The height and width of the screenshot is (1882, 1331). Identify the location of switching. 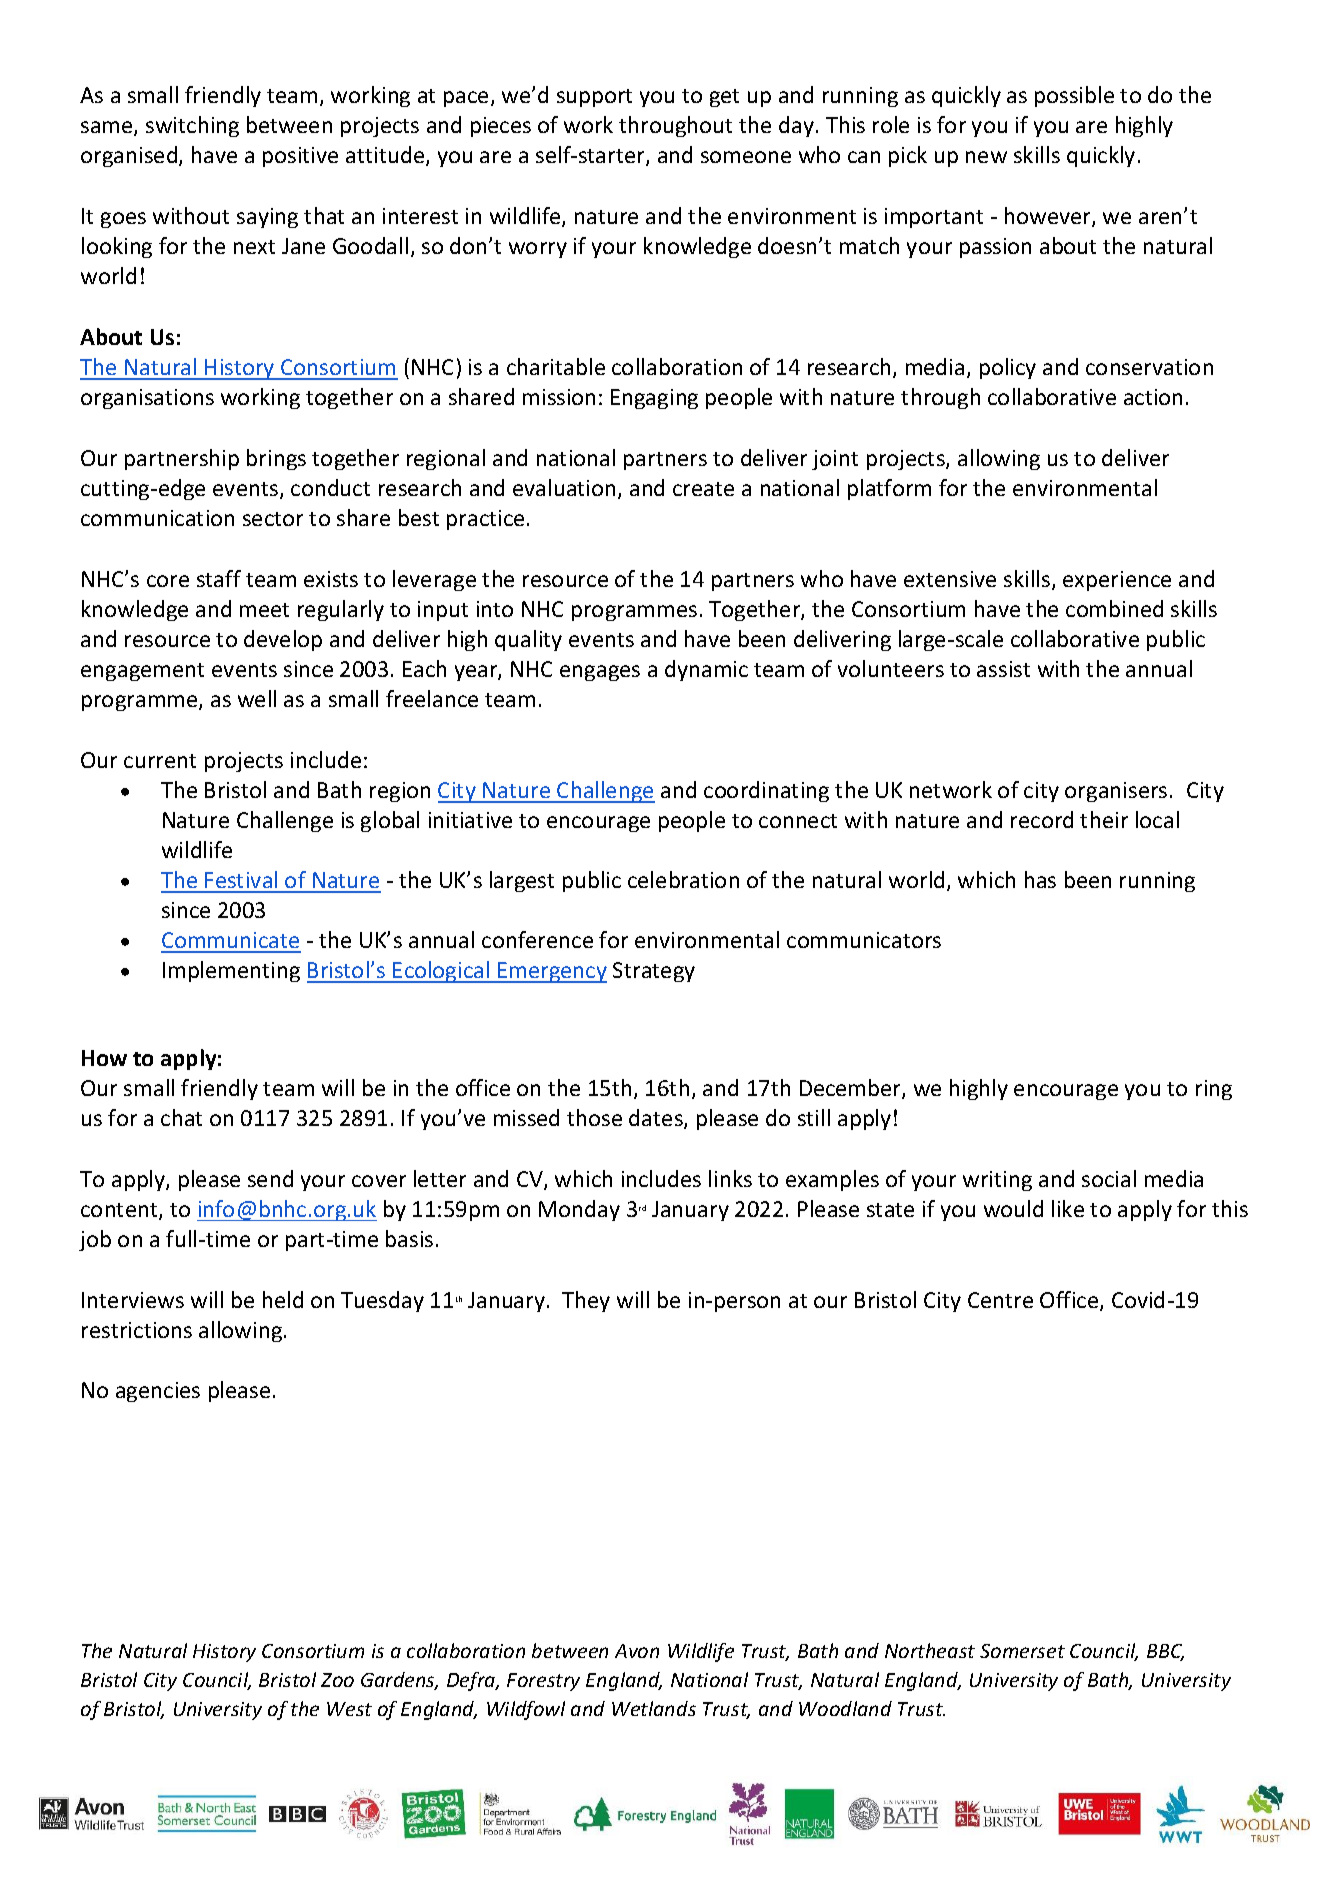
(192, 126).
